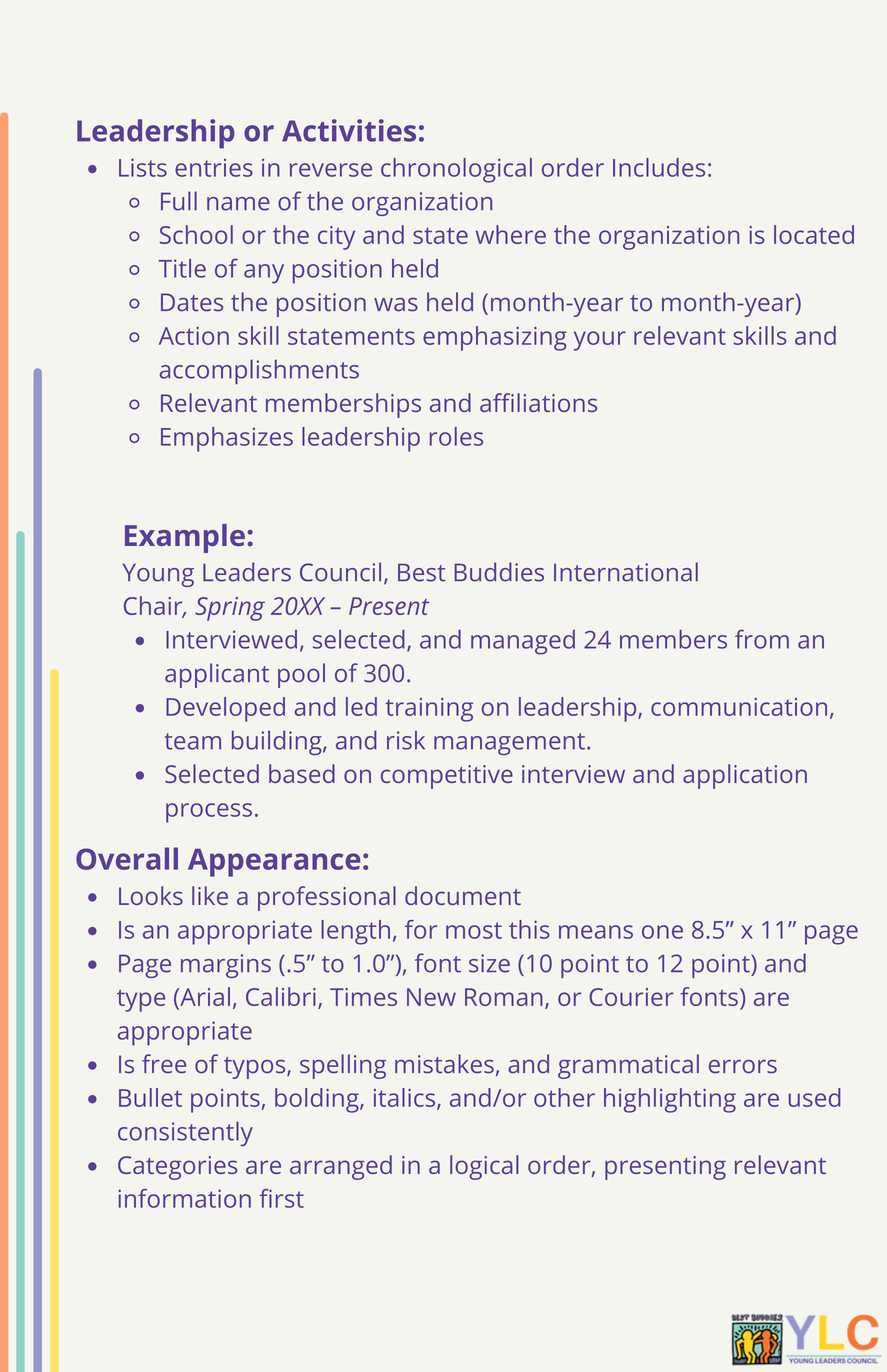 The height and width of the document is (1372, 887). What do you see at coordinates (659, 167) in the document?
I see `Includes` at bounding box center [659, 167].
